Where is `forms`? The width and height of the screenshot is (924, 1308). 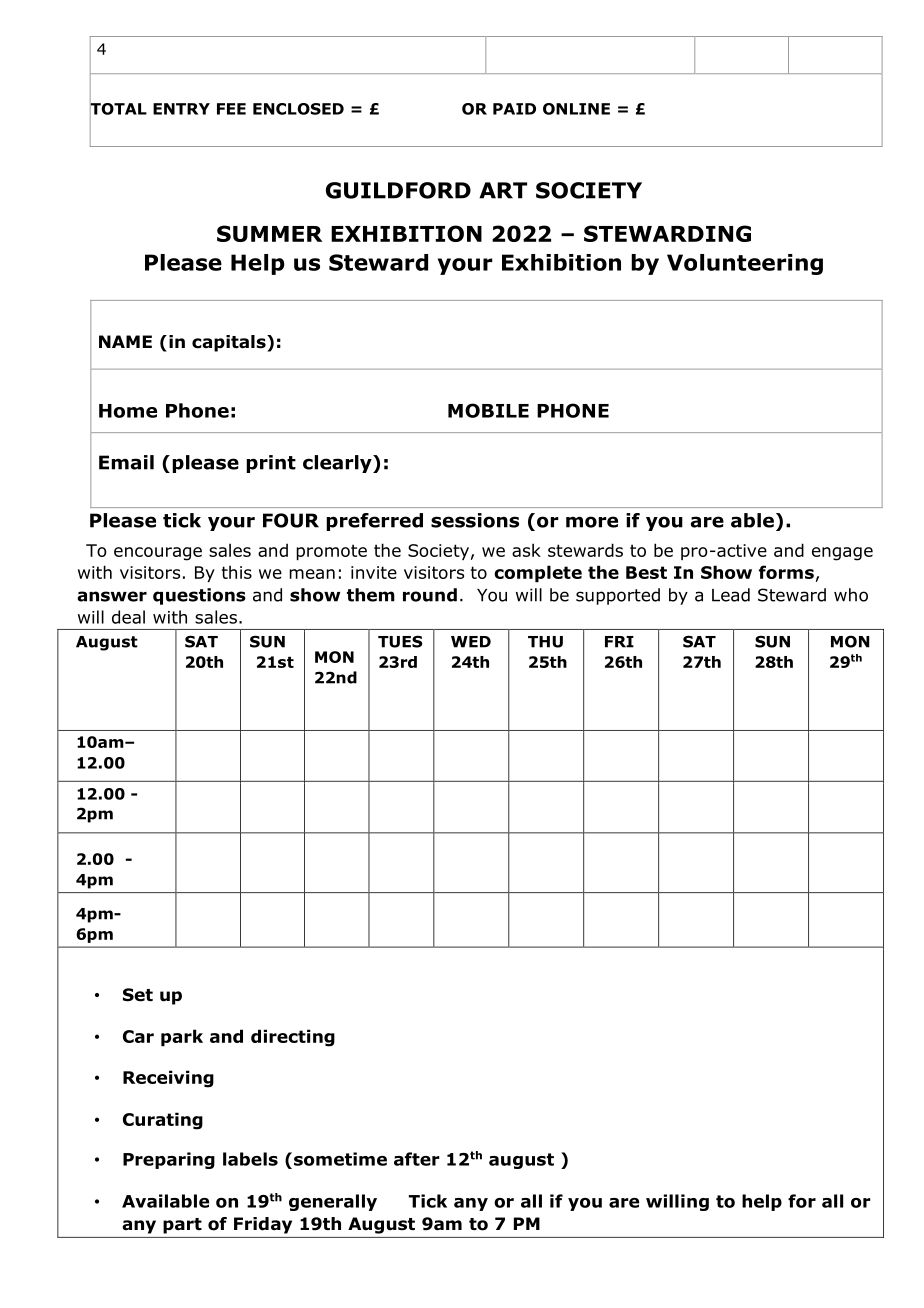
forms is located at coordinates (786, 572).
